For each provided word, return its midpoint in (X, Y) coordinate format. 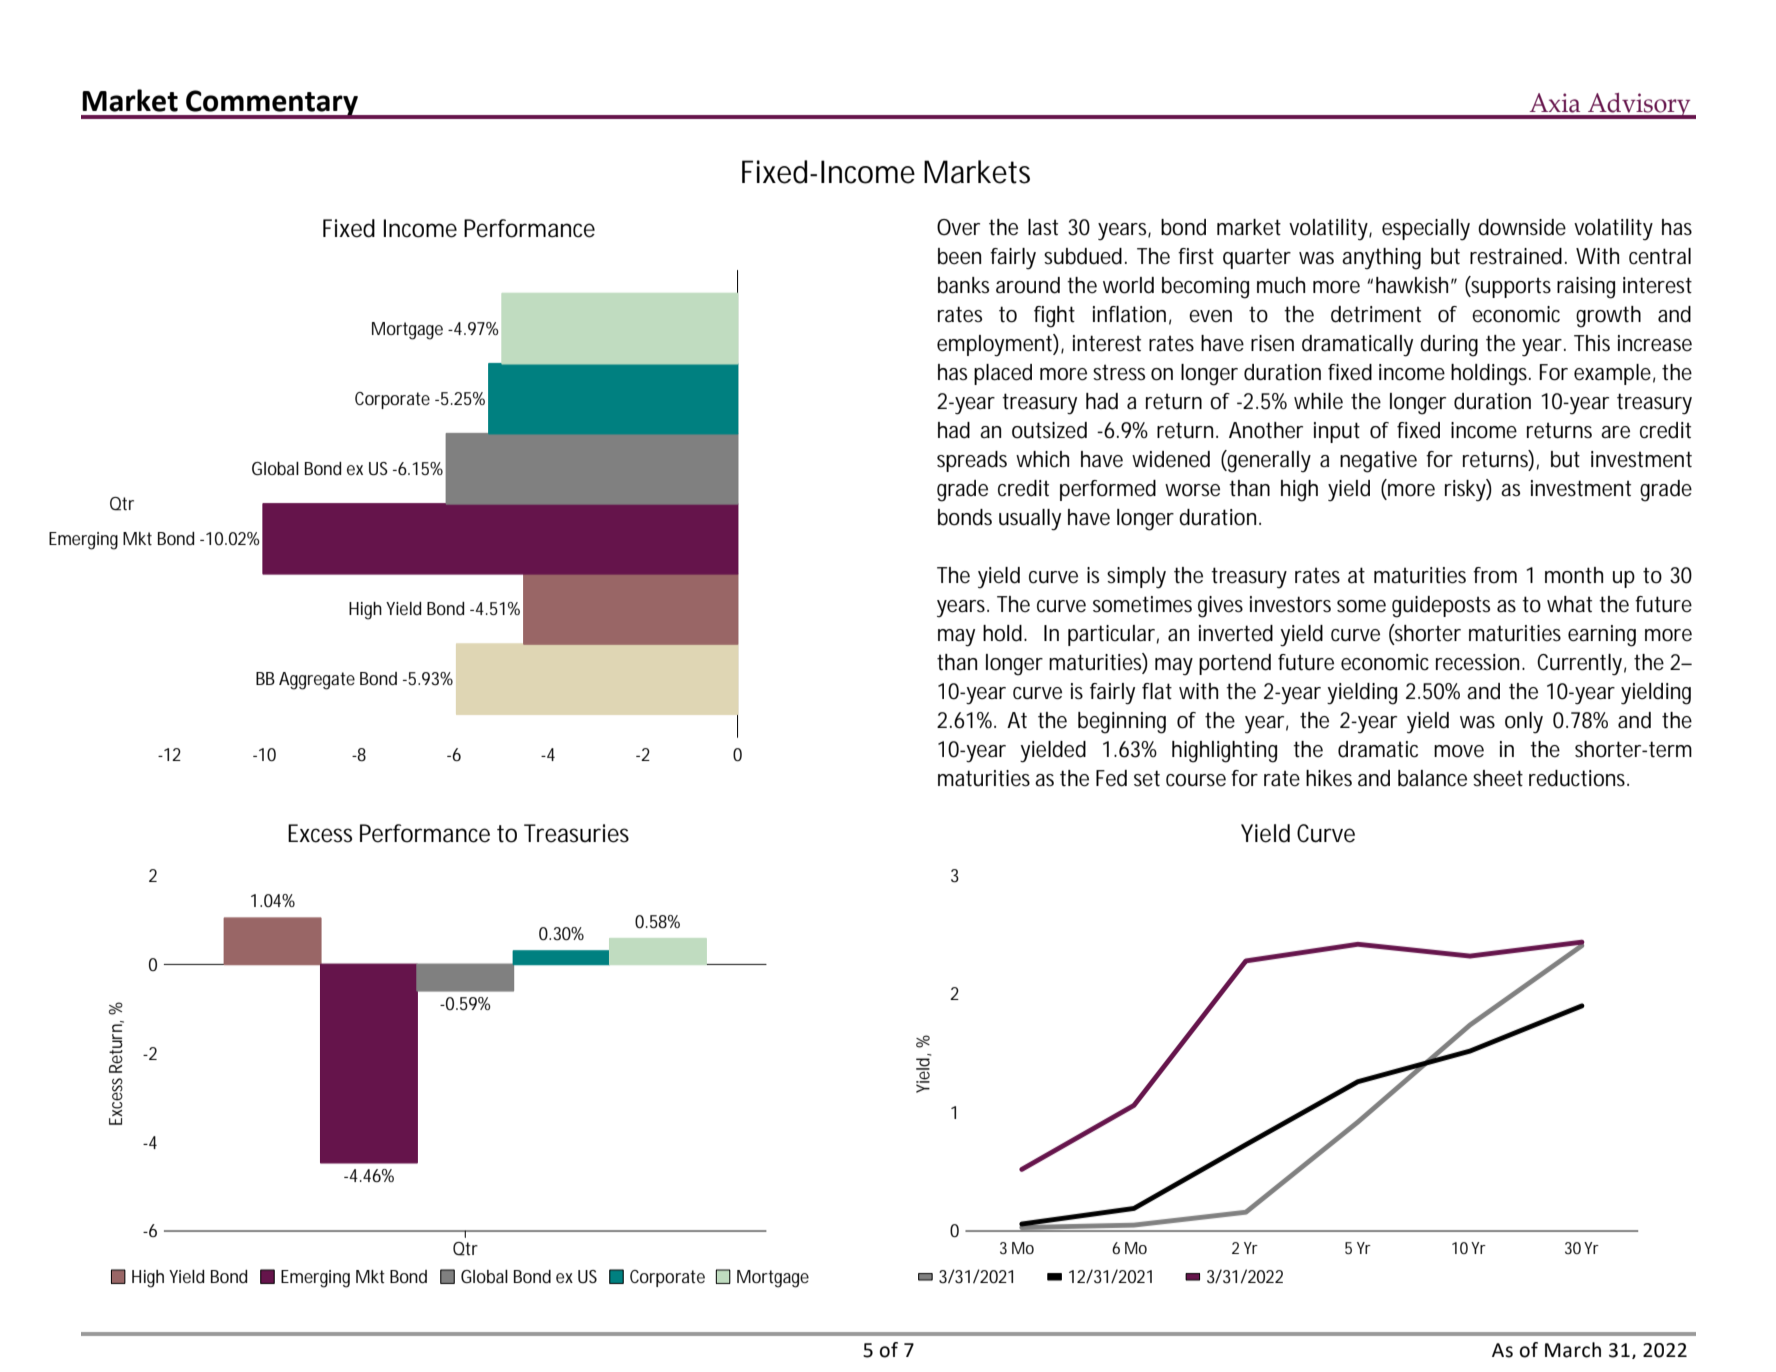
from (1495, 575)
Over (958, 227)
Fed (1111, 778)
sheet (1498, 778)
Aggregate (317, 681)
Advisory (1639, 106)
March (1573, 1350)
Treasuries (576, 833)
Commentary (272, 104)
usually (1030, 520)
